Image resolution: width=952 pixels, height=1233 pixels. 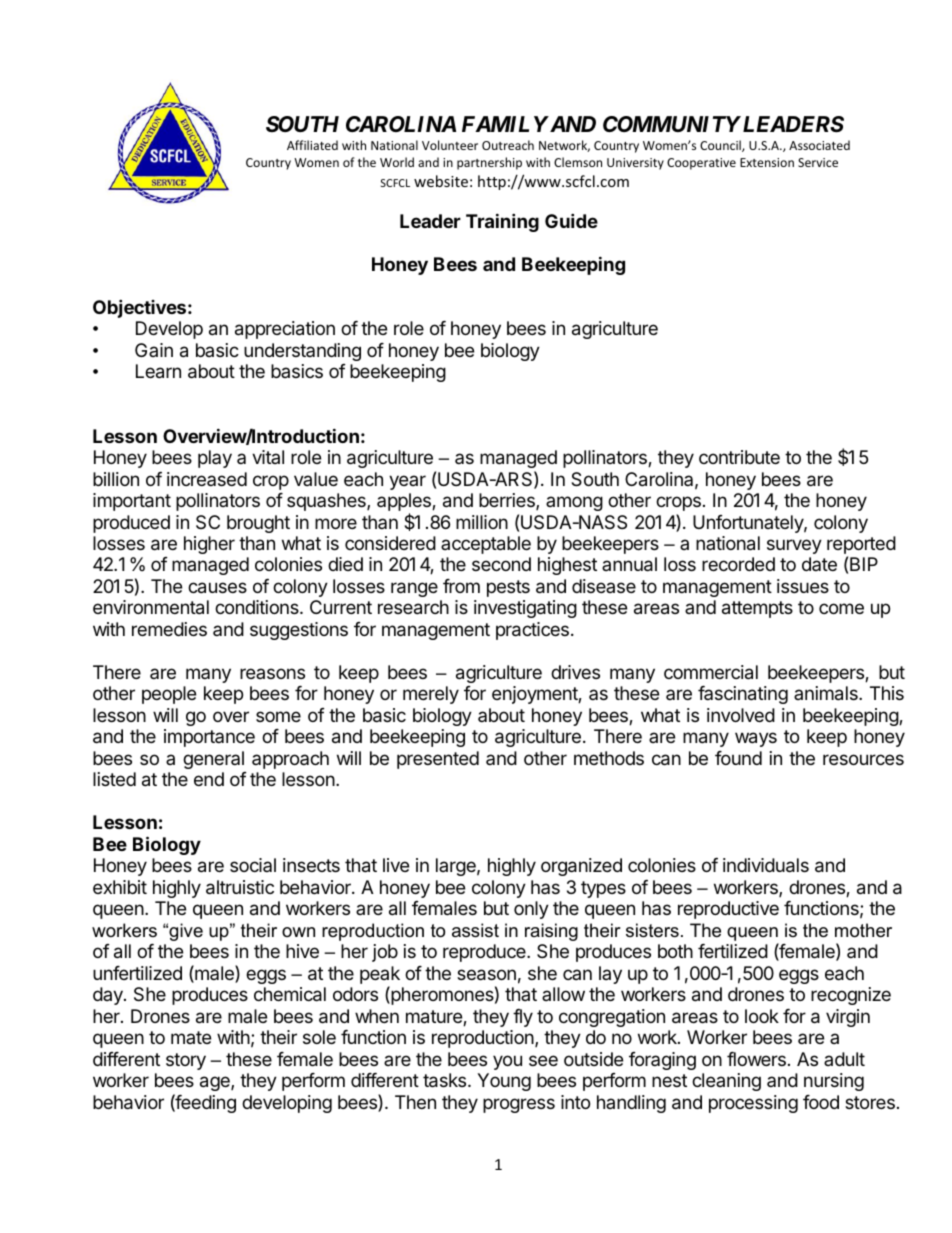 What do you see at coordinates (169, 629) in the screenshot?
I see `remedies` at bounding box center [169, 629].
